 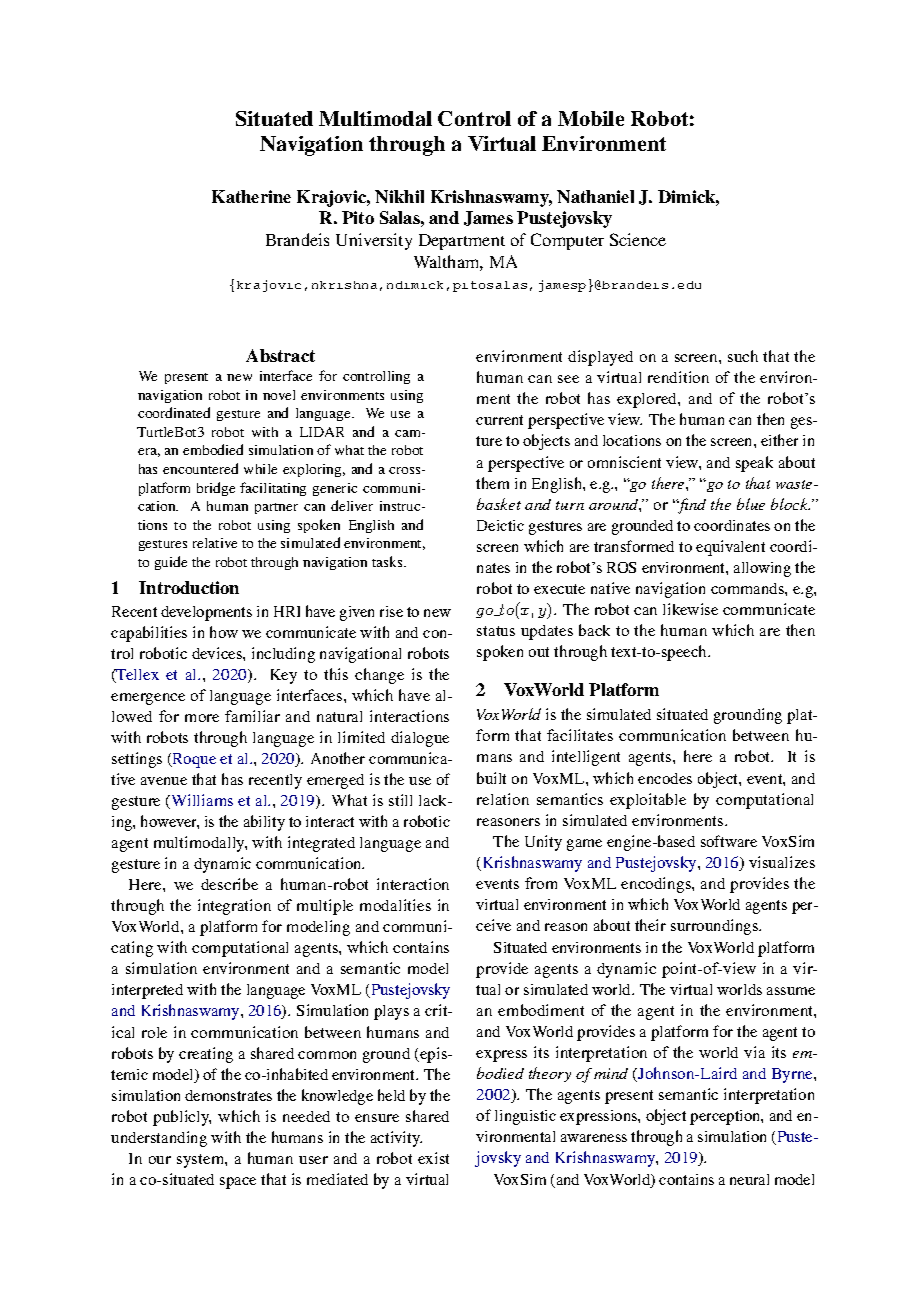 What do you see at coordinates (591, 118) in the screenshot?
I see `Mobile` at bounding box center [591, 118].
